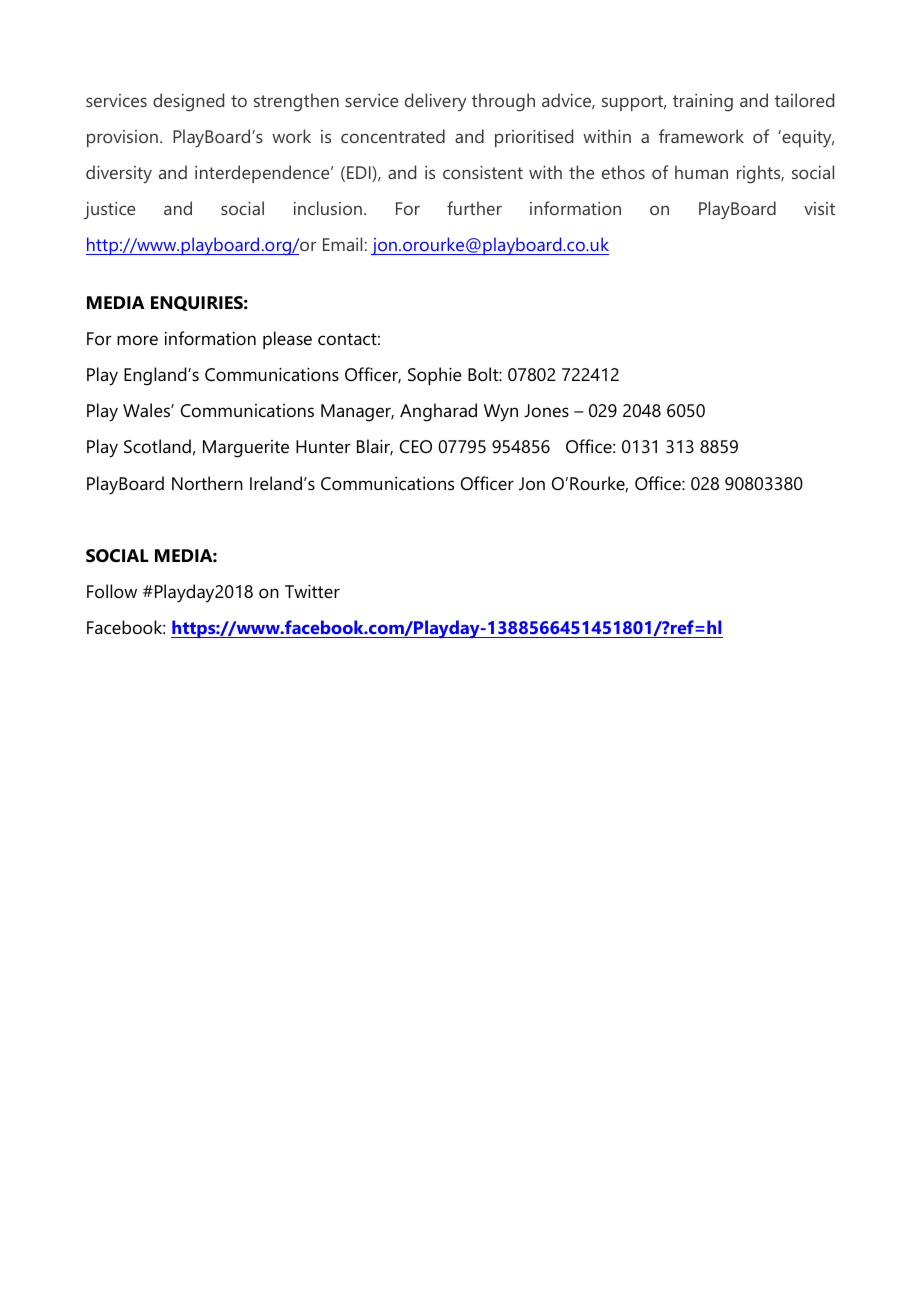  Describe the element at coordinates (501, 413) in the screenshot. I see `Wyn` at that location.
